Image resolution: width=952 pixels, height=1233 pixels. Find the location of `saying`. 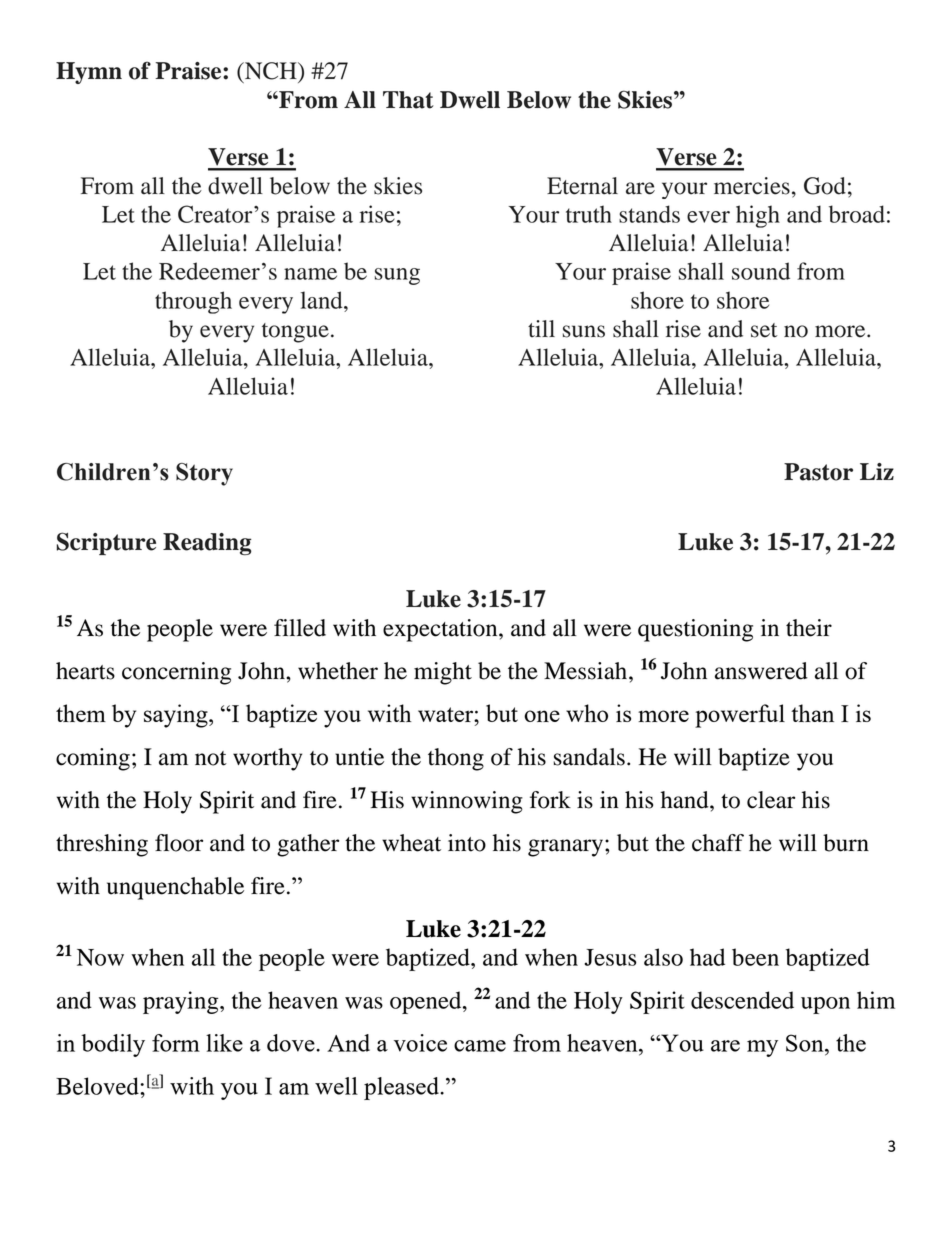

saying is located at coordinates (177, 716).
